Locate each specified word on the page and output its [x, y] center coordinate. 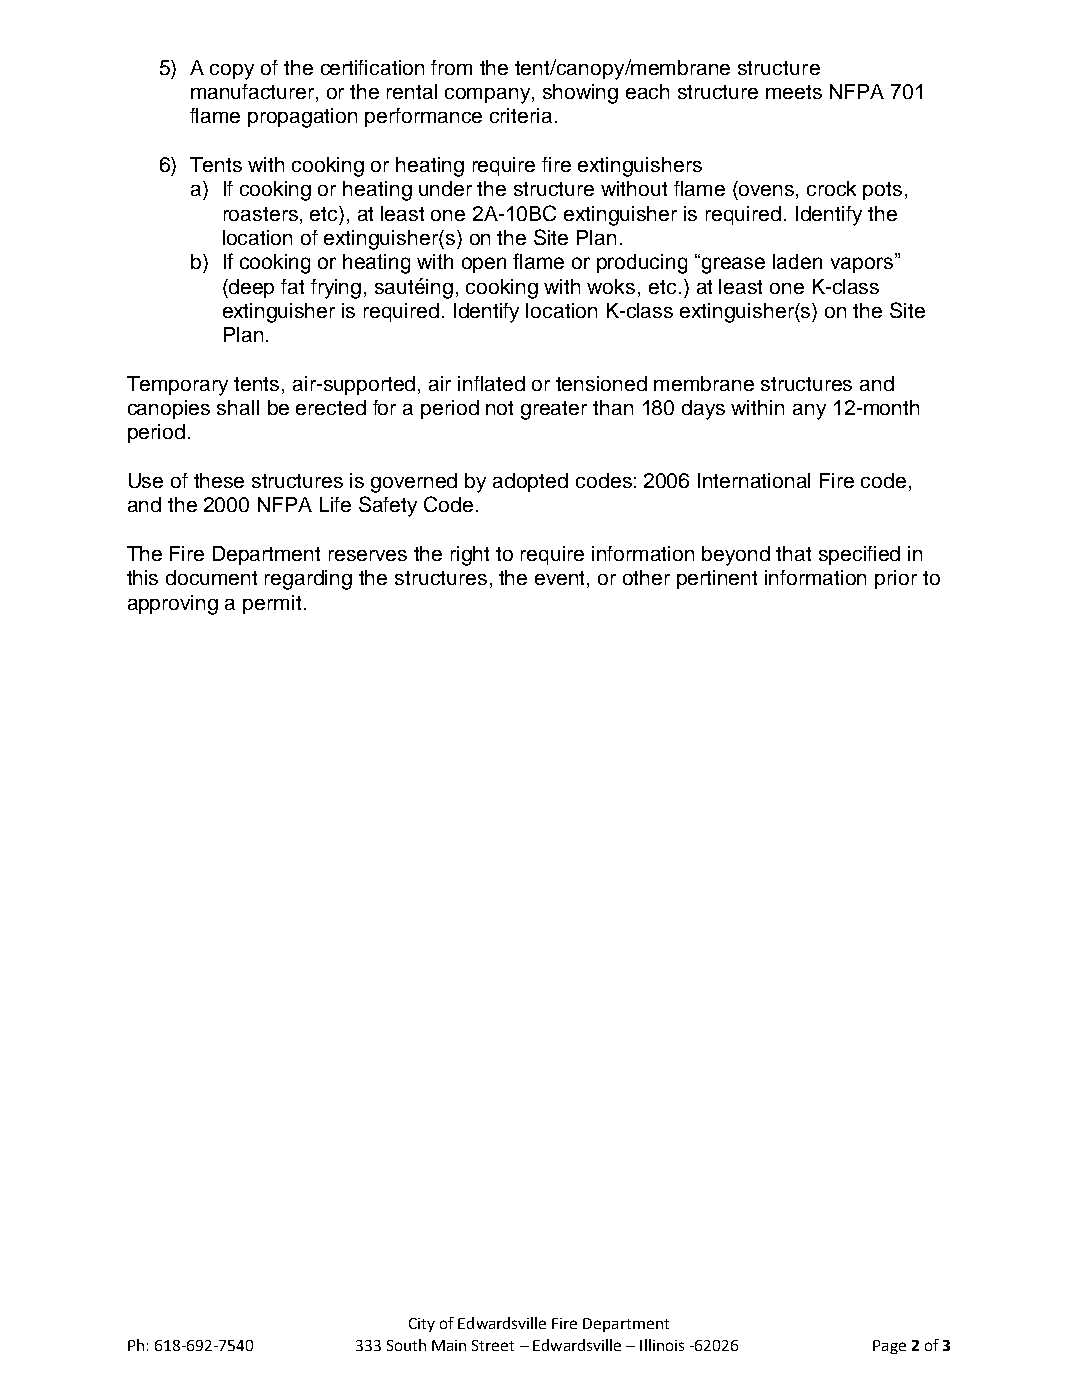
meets [794, 92]
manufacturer [254, 93]
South [406, 1345]
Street [493, 1345]
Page [889, 1347]
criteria [521, 115]
